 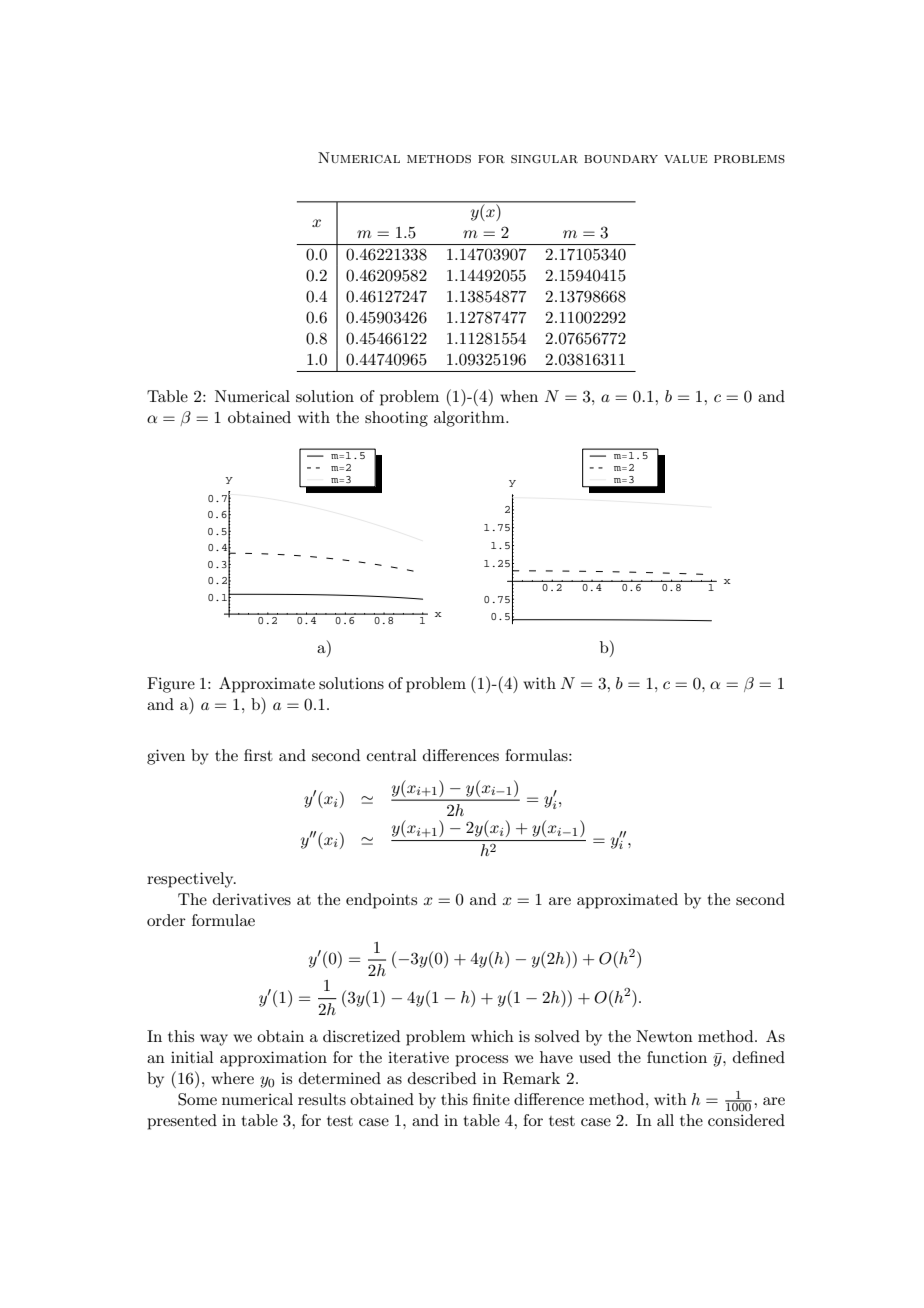 I want to click on central, so click(x=392, y=755).
